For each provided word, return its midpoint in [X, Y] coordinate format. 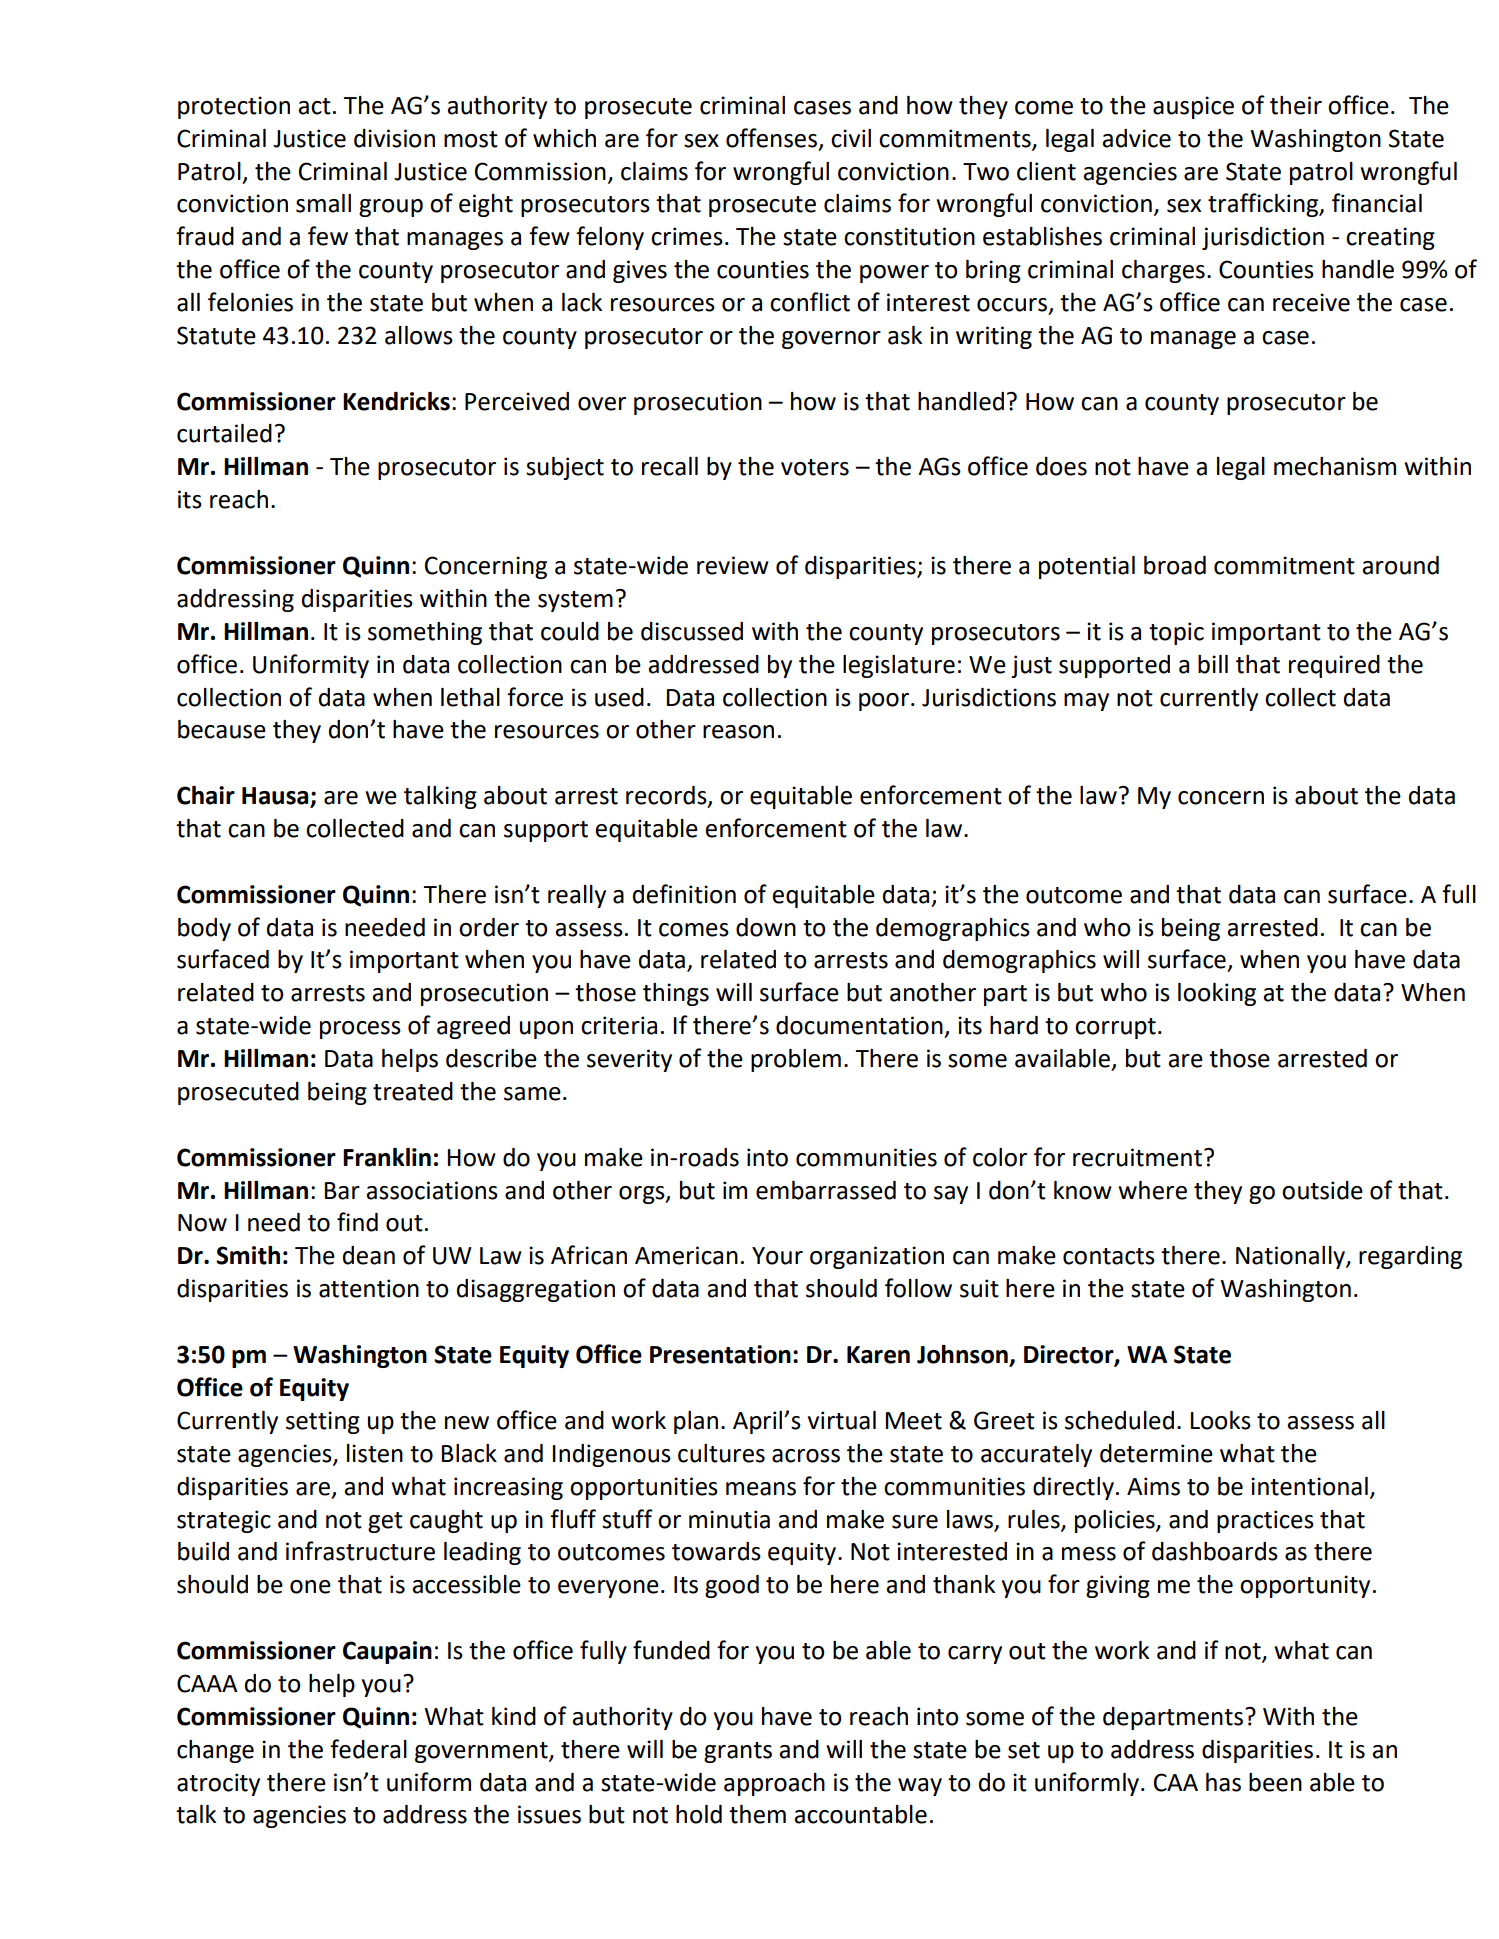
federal [368, 1749]
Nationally [1291, 1257]
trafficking [1264, 205]
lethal [470, 697]
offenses [771, 138]
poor [884, 702]
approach [774, 1784]
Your [777, 1256]
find [357, 1222]
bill [1213, 664]
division [394, 138]
